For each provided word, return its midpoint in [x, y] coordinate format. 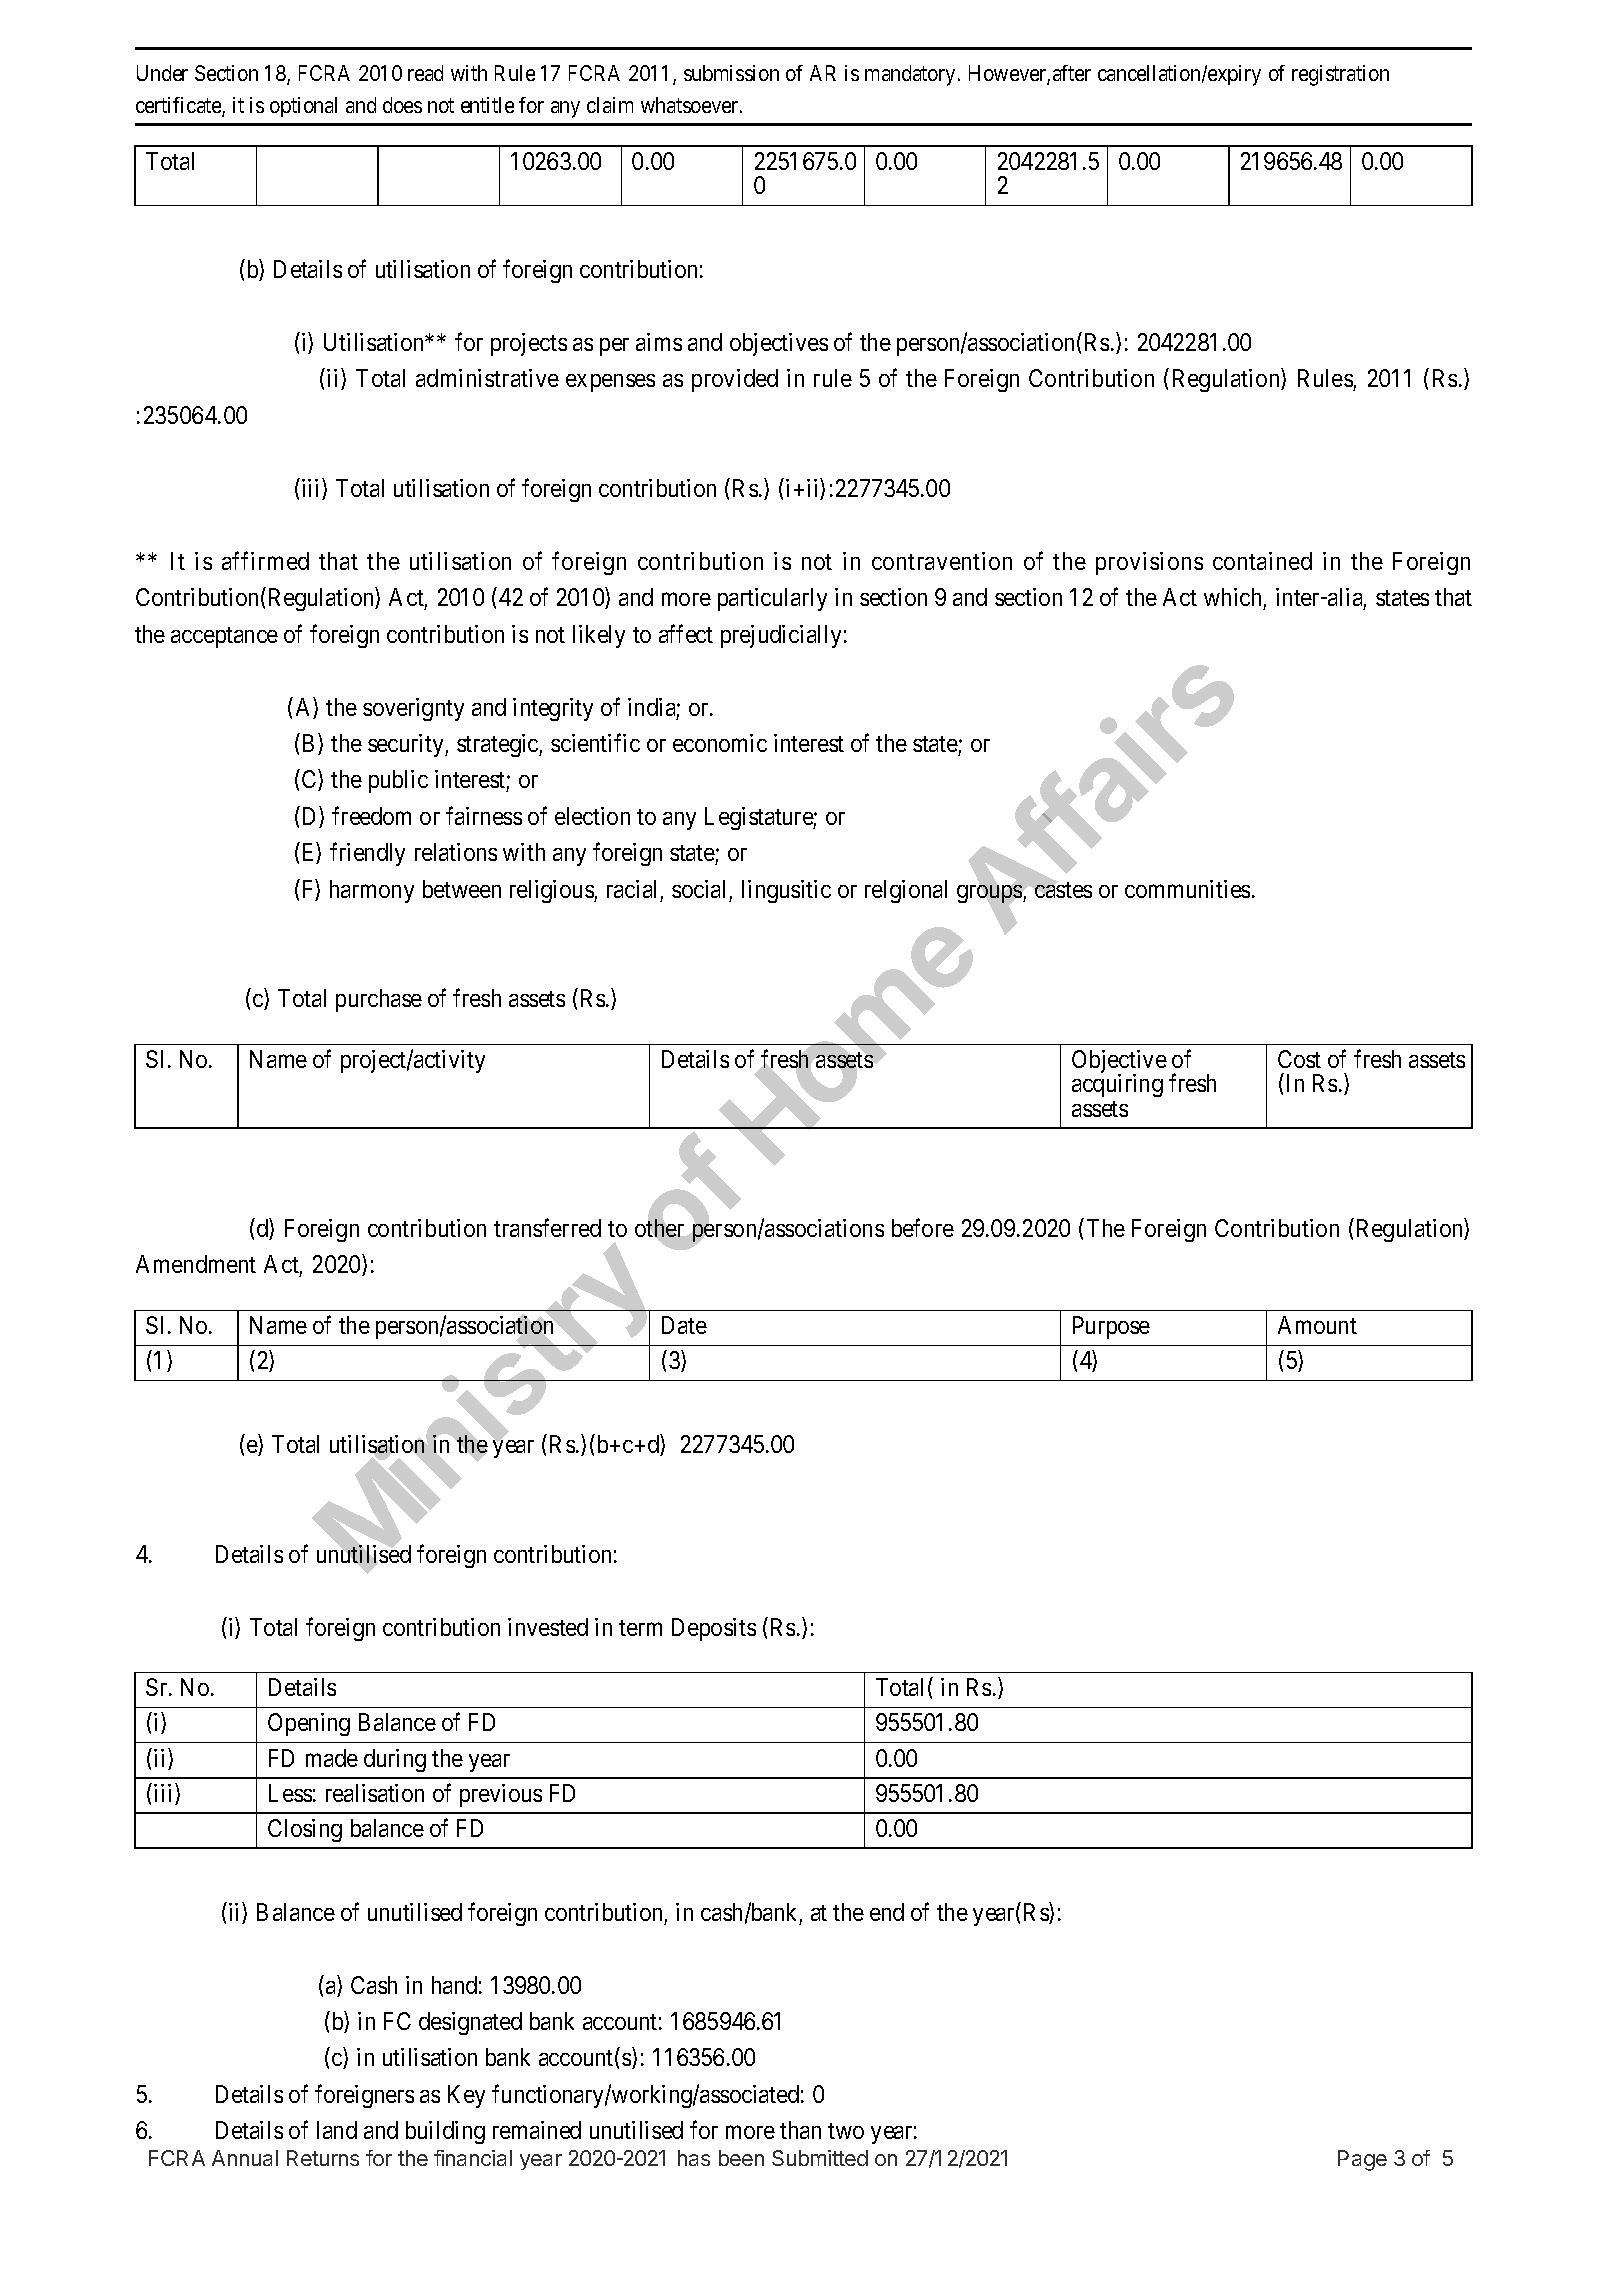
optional [303, 107]
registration [1340, 75]
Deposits [714, 1629]
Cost [1299, 1059]
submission [731, 73]
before [923, 1227]
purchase [379, 1000]
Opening [309, 1724]
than [800, 2130]
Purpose [1111, 1327]
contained [1262, 561]
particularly [772, 599]
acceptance [224, 637]
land [337, 2130]
